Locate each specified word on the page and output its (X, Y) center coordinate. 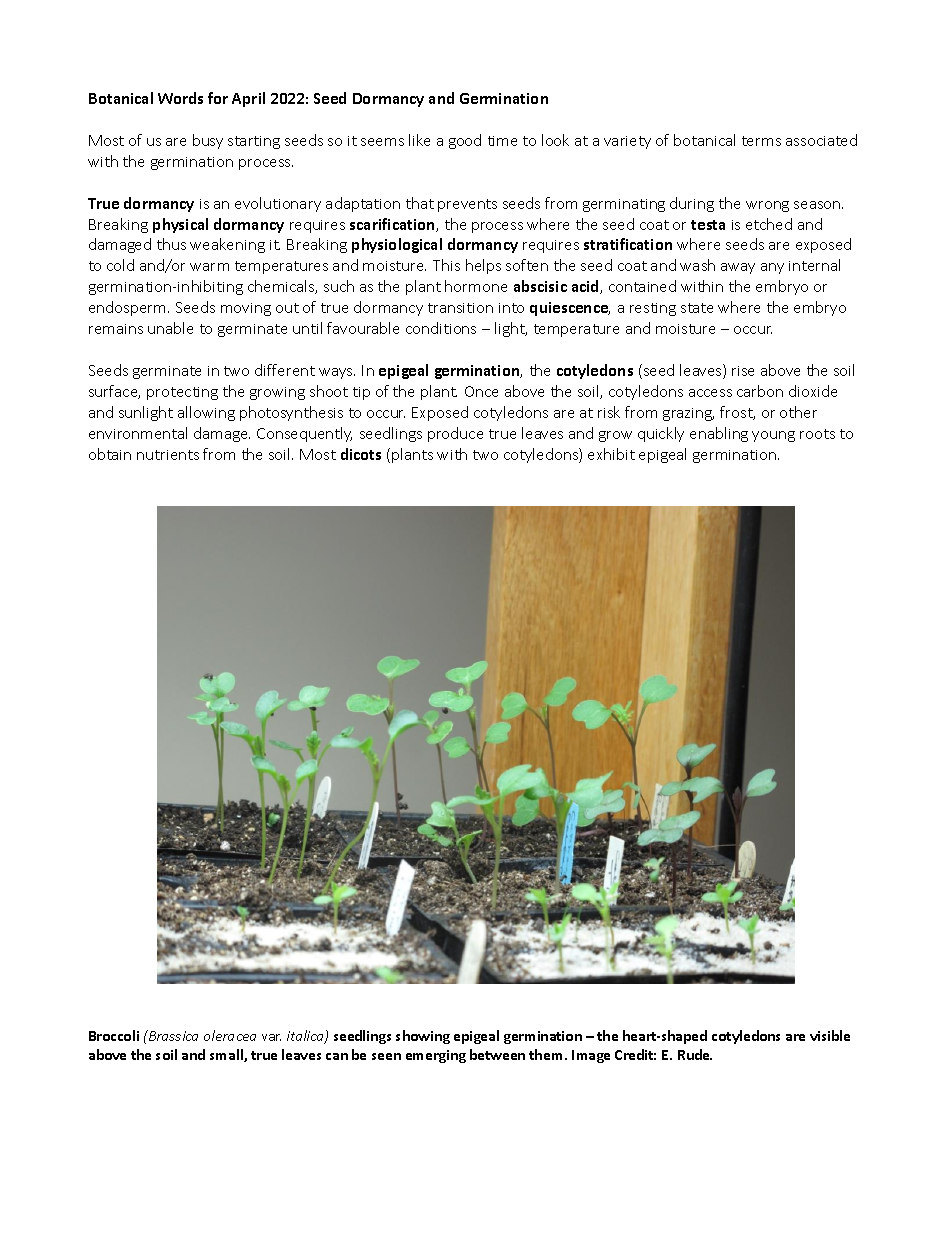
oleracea (230, 1035)
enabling (719, 434)
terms (761, 141)
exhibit (611, 454)
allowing (206, 413)
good (465, 141)
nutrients (168, 455)
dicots (361, 454)
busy (208, 141)
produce (455, 434)
